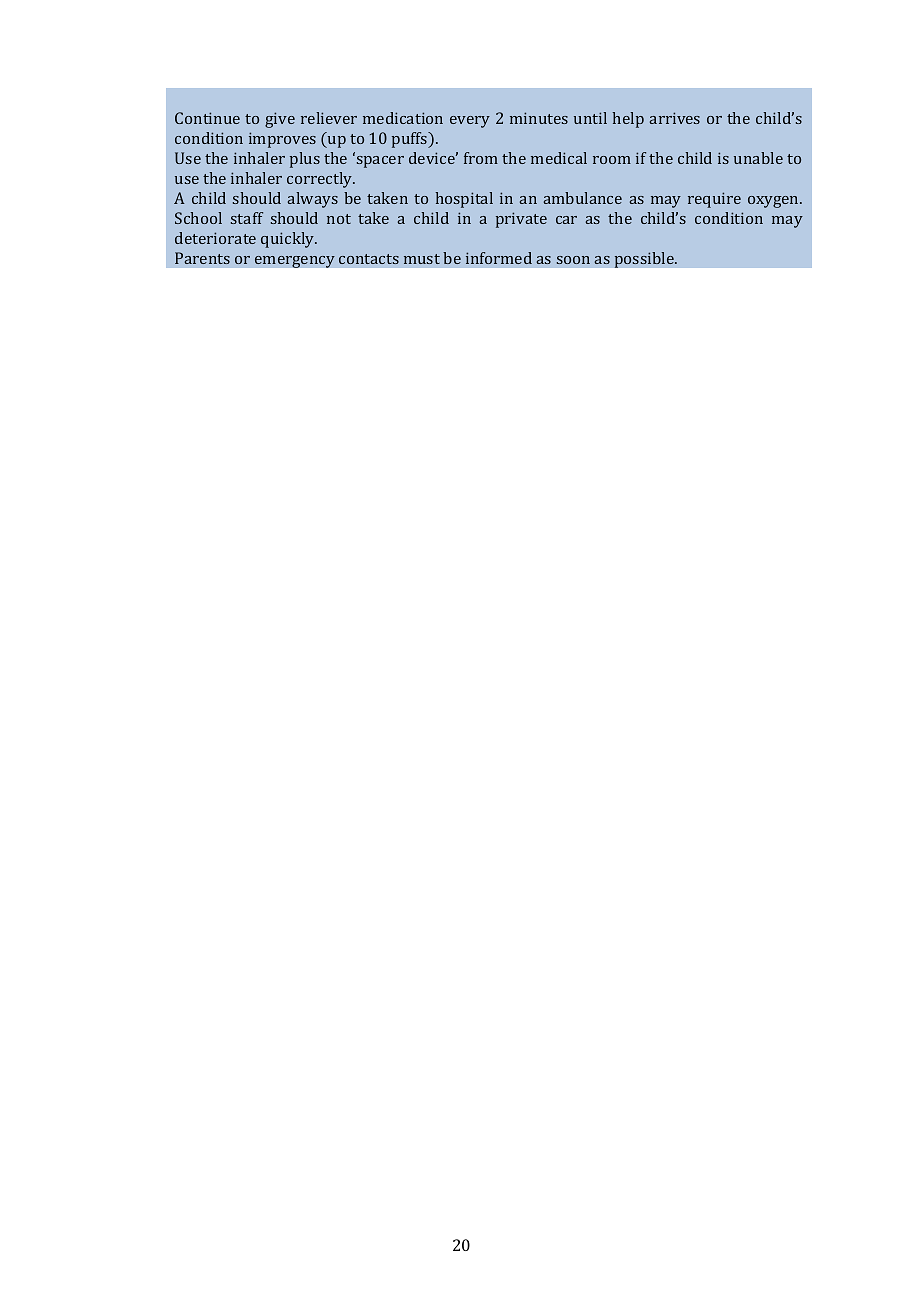 This screenshot has width=924, height=1308. What do you see at coordinates (674, 118) in the screenshot?
I see `arrives` at bounding box center [674, 118].
